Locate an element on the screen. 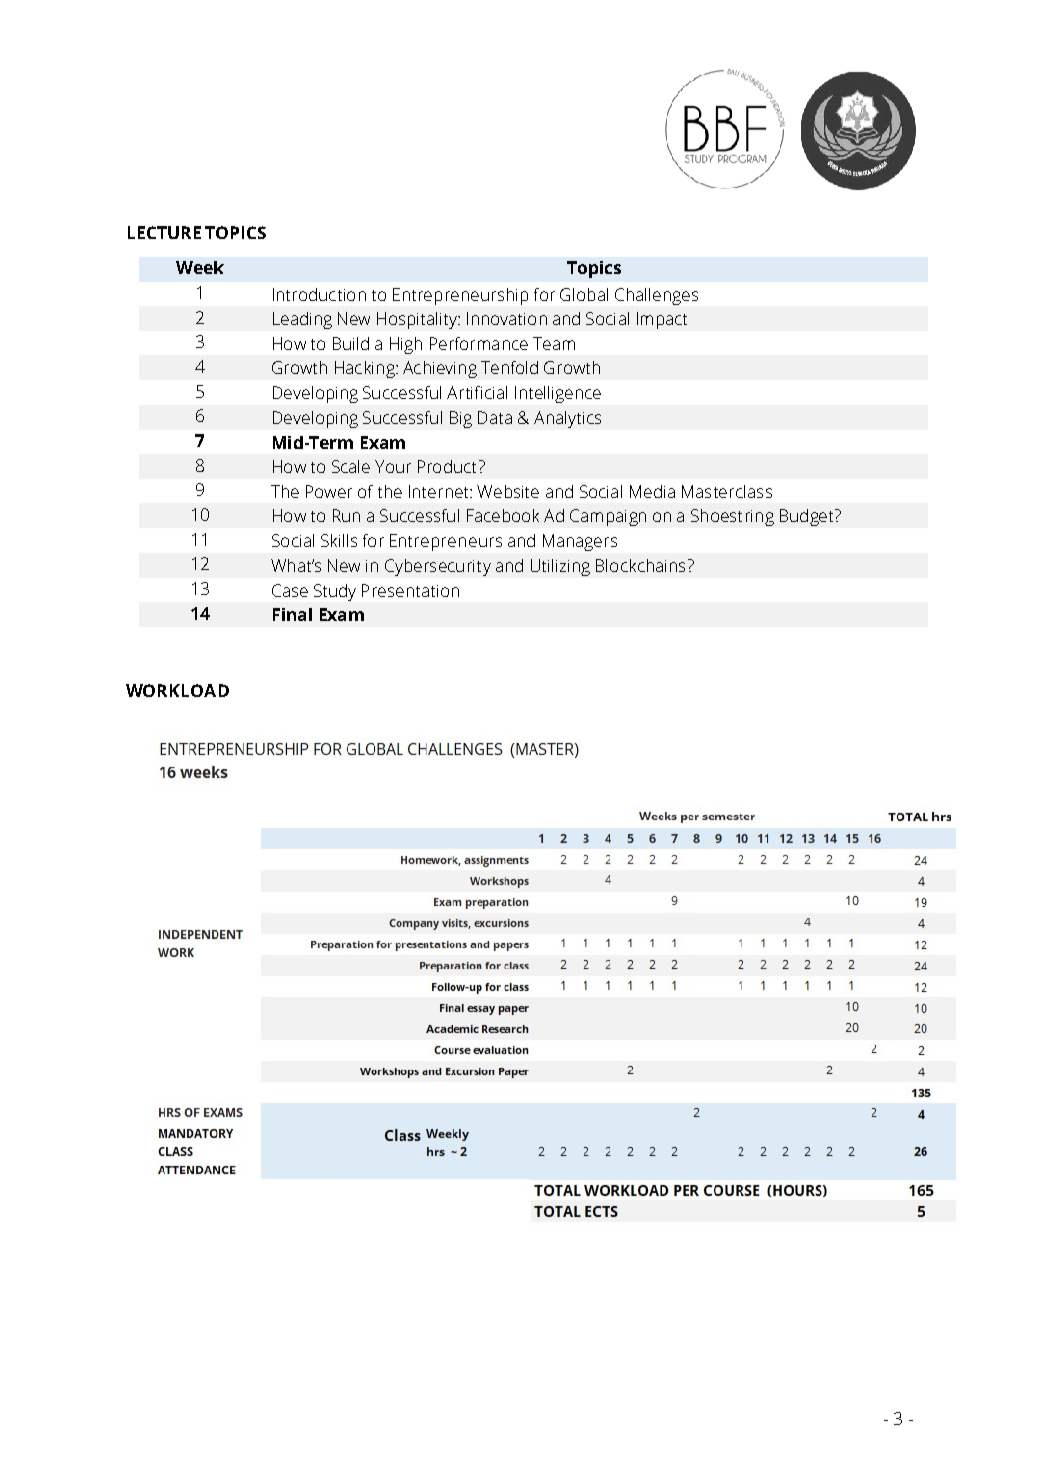 Image resolution: width=1042 pixels, height=1473 pixels. Product is located at coordinates (447, 466).
